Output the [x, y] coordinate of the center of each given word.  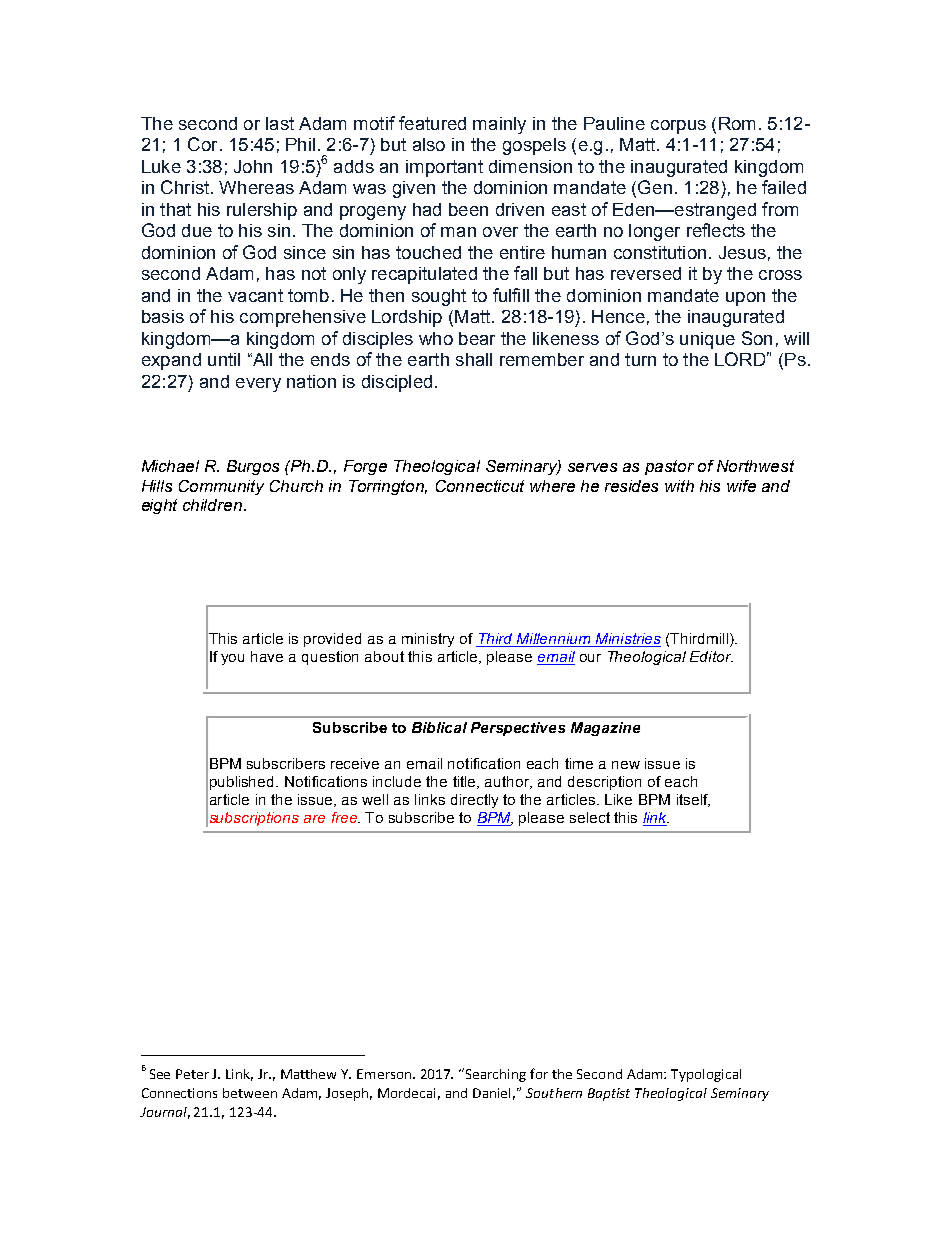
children [212, 505]
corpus [678, 127]
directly [474, 801]
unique [707, 340]
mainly [499, 125]
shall [474, 359]
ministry [428, 640]
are [314, 819]
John [253, 166]
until [224, 359]
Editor [711, 656]
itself [693, 800]
